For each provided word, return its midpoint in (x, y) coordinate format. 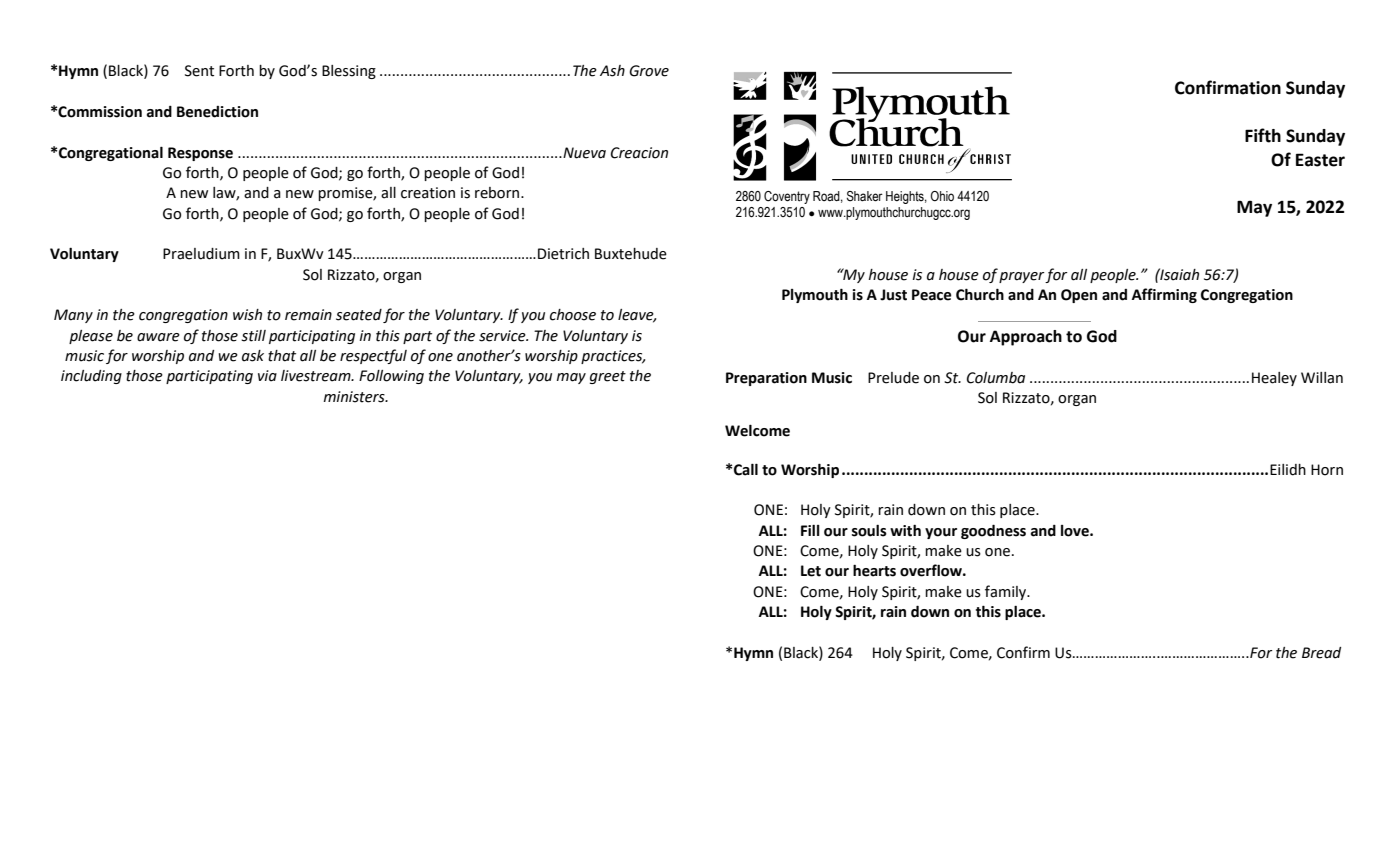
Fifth (1263, 135)
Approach (1026, 338)
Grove (649, 71)
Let (811, 571)
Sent (199, 71)
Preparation (766, 379)
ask (253, 356)
